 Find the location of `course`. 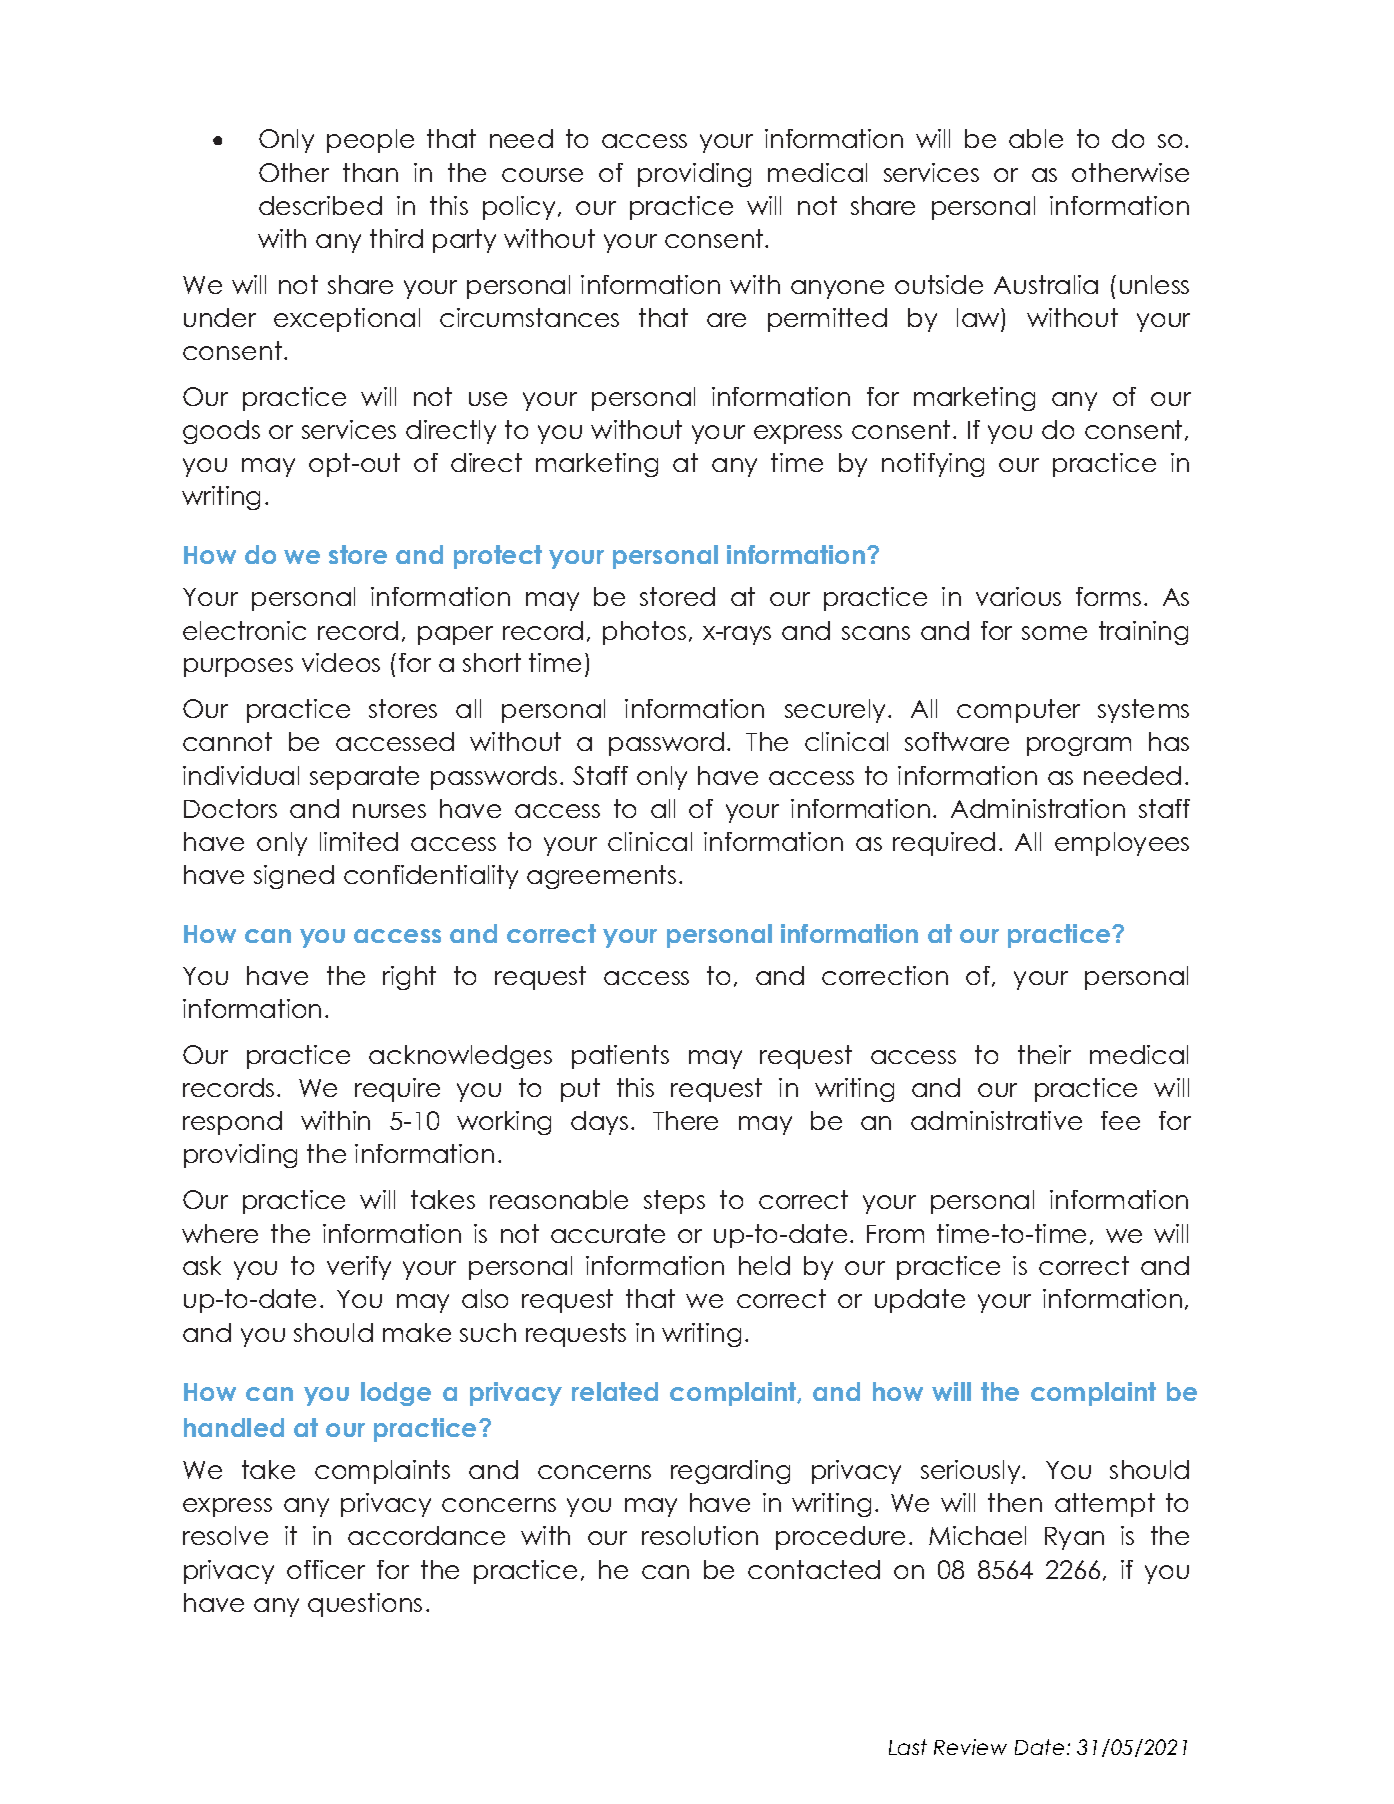

course is located at coordinates (542, 175).
